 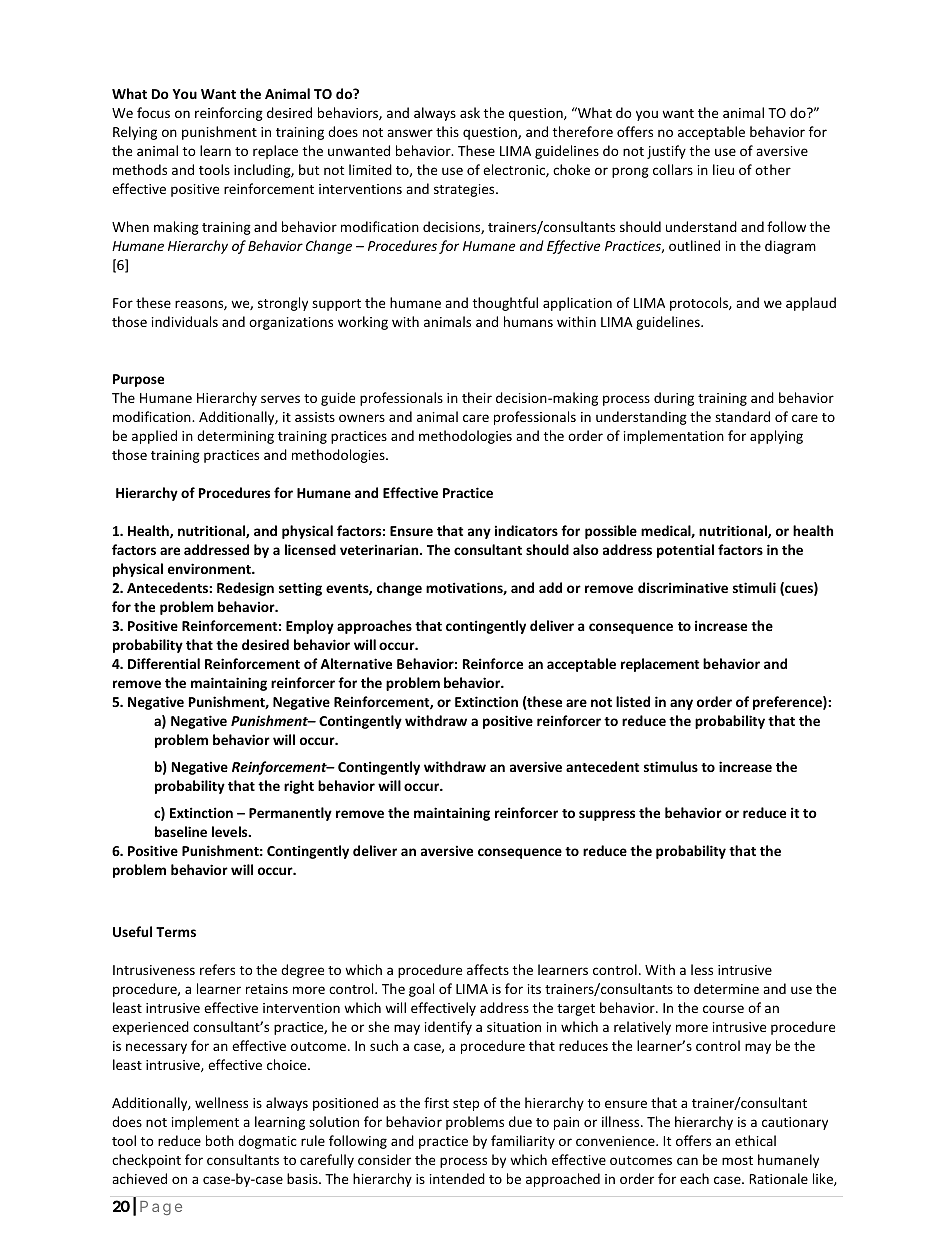 I want to click on intended, so click(x=457, y=1178).
